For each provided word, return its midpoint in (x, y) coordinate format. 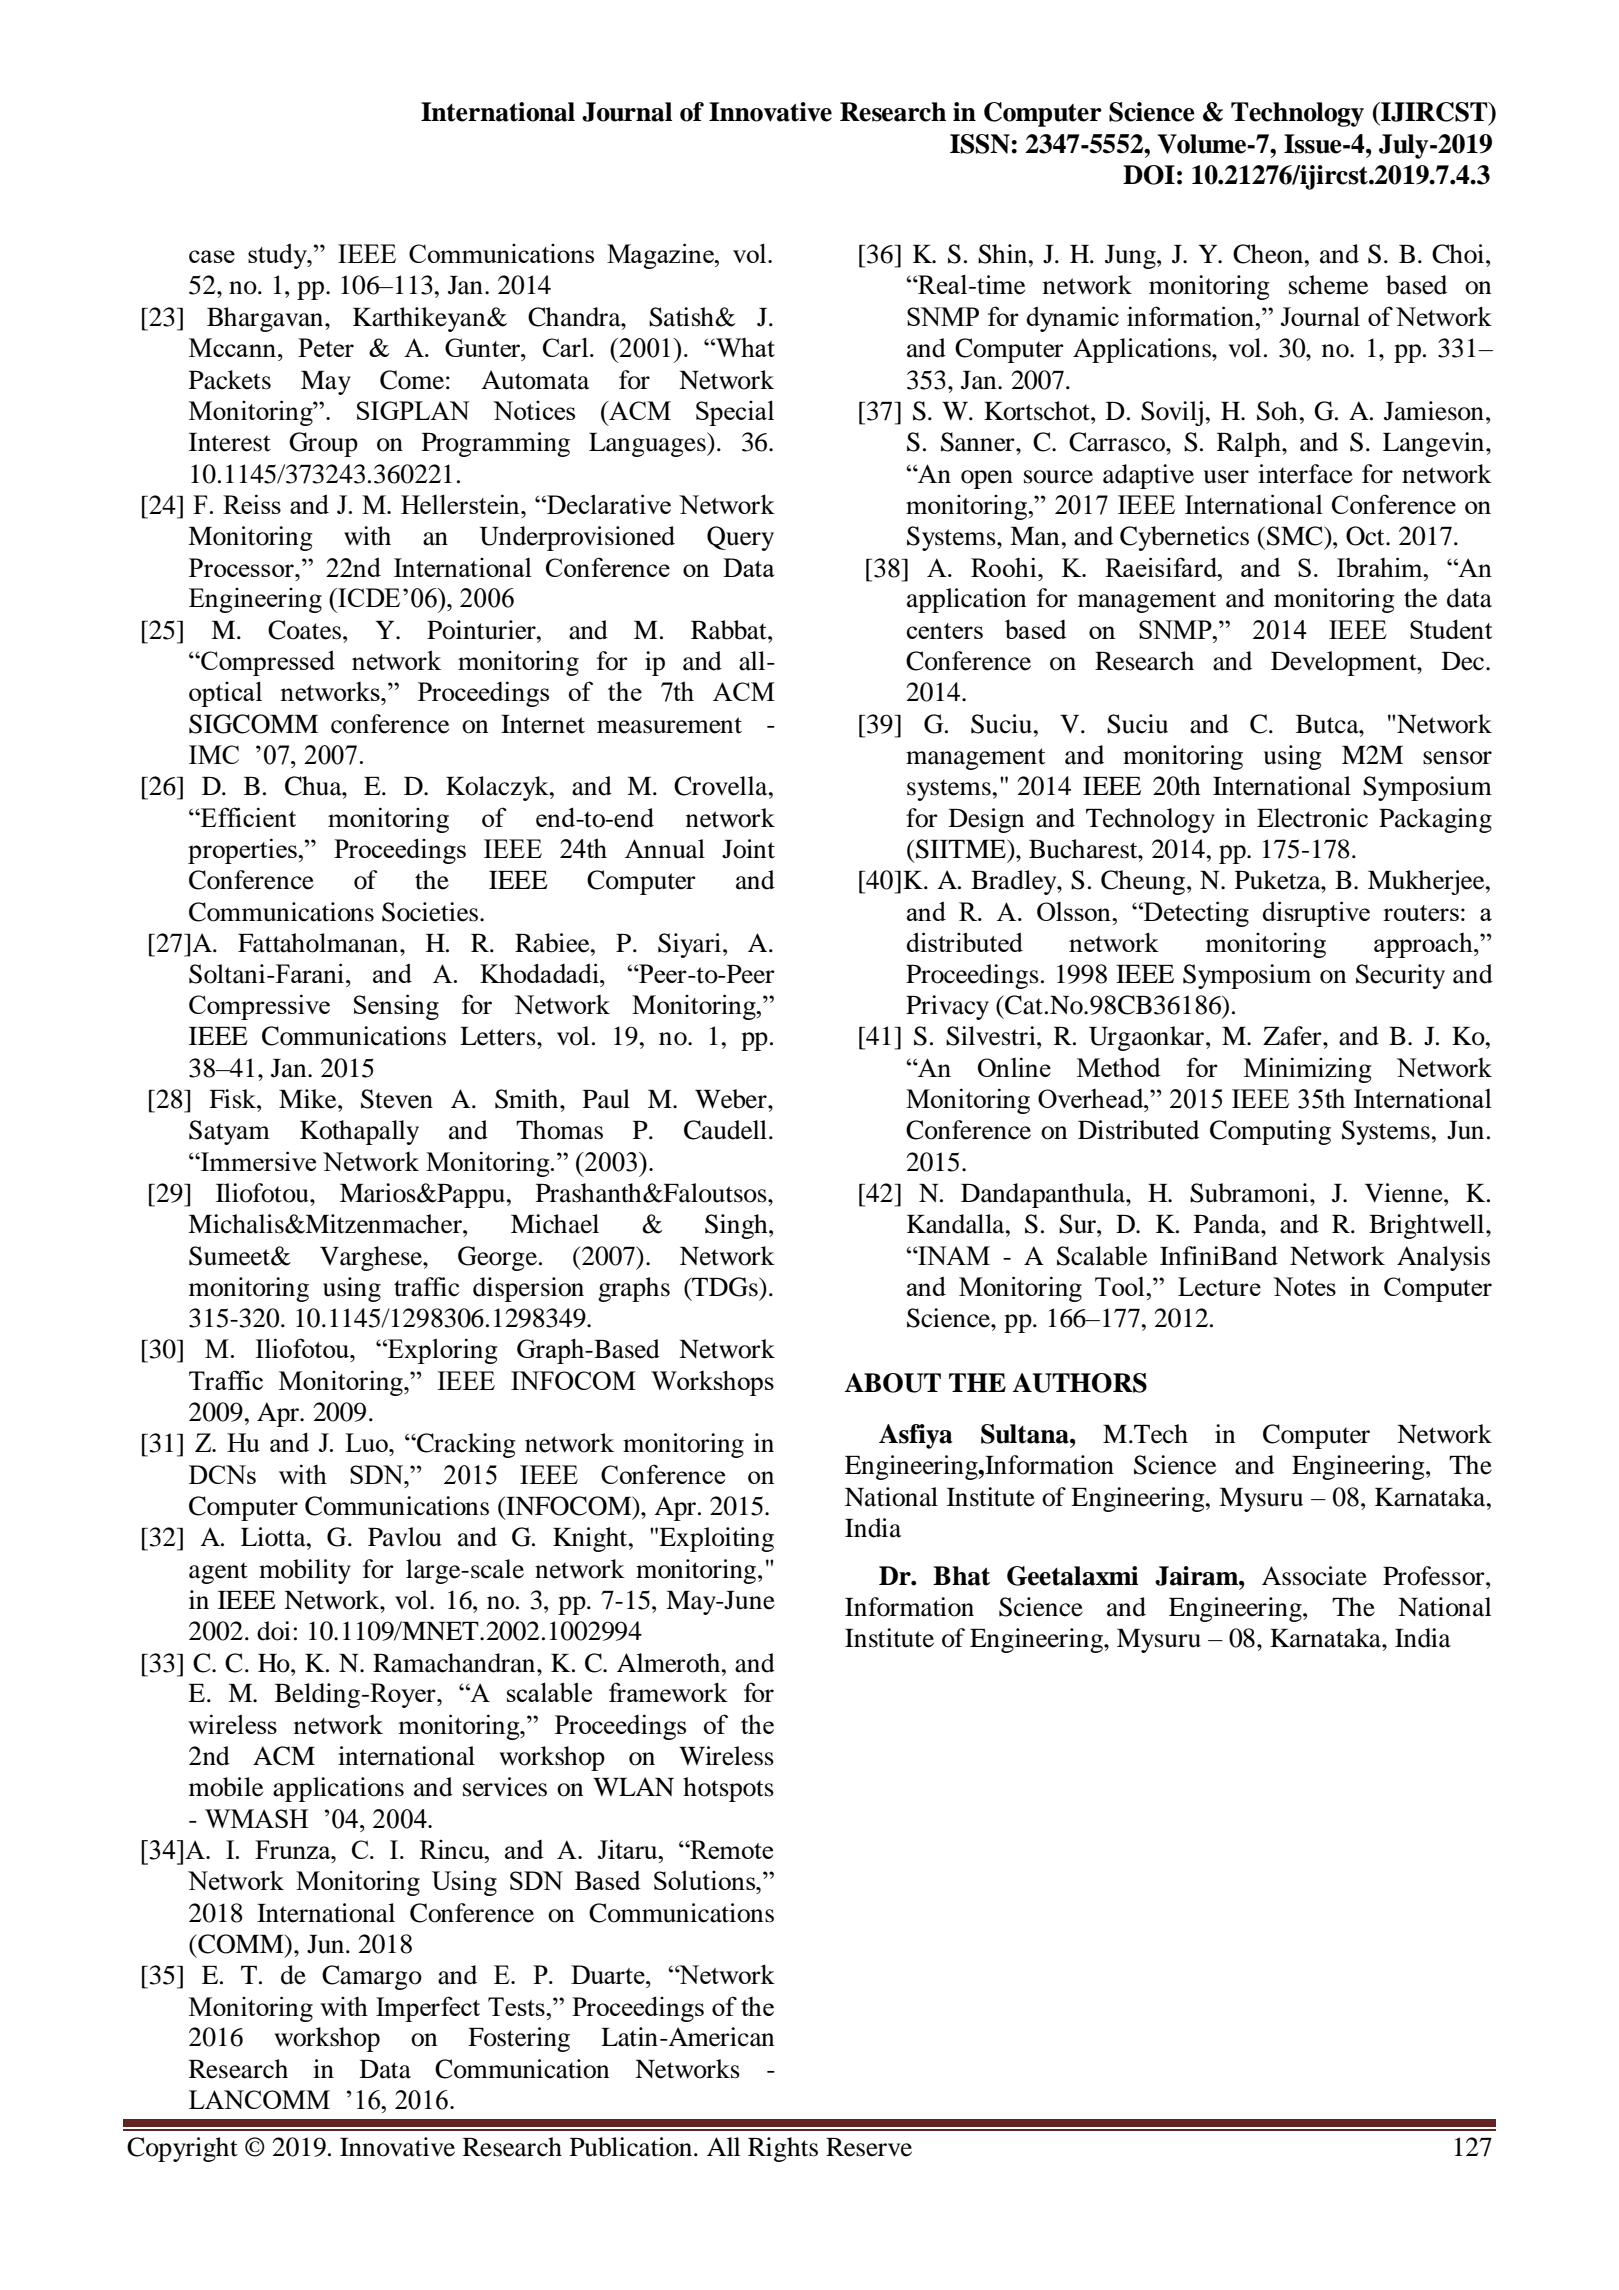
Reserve (869, 2147)
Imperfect (428, 2009)
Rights (783, 2149)
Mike (309, 1099)
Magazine (661, 256)
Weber (732, 1099)
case (212, 256)
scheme (1328, 285)
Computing (1270, 1132)
